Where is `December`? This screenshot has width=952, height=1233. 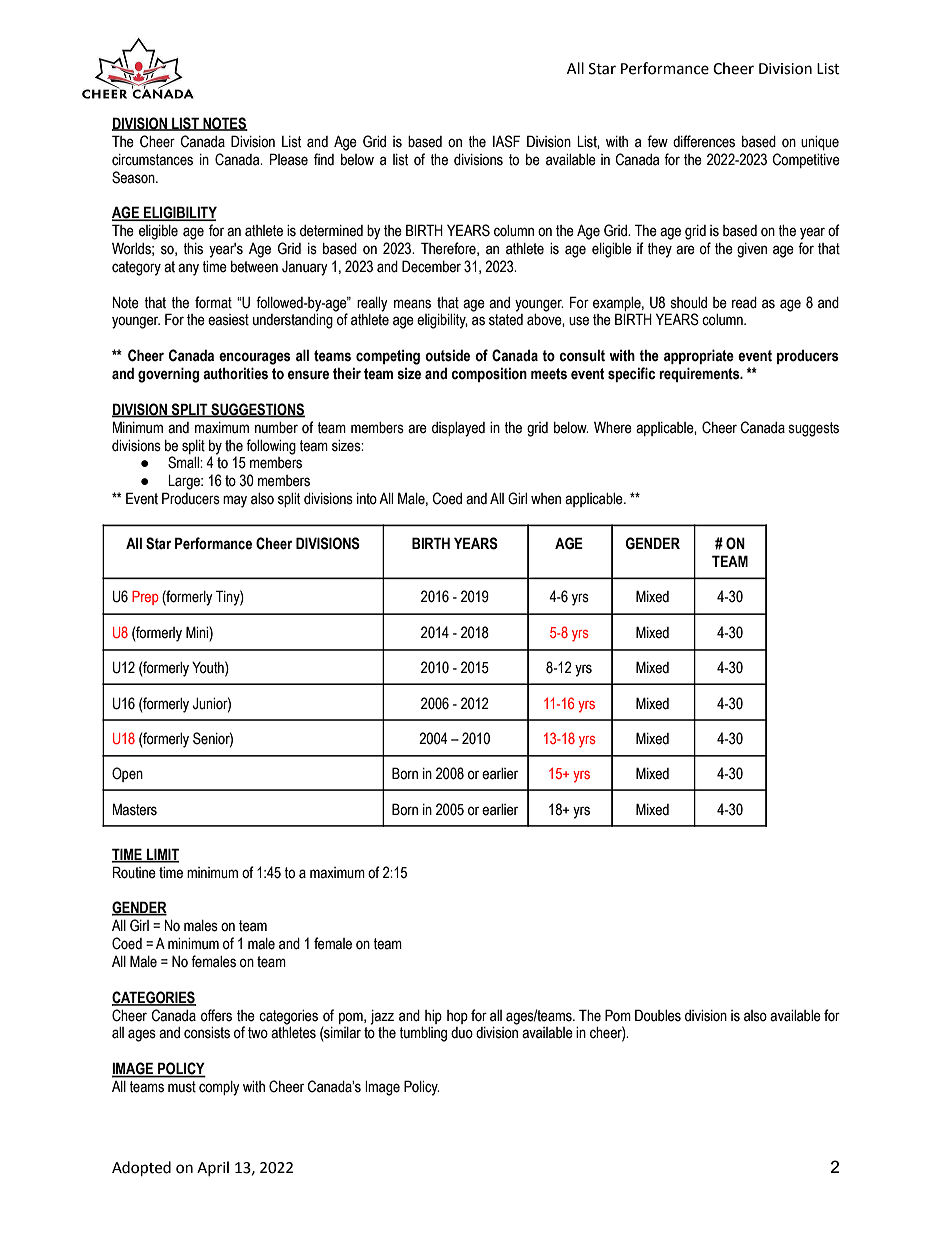
December is located at coordinates (431, 266).
